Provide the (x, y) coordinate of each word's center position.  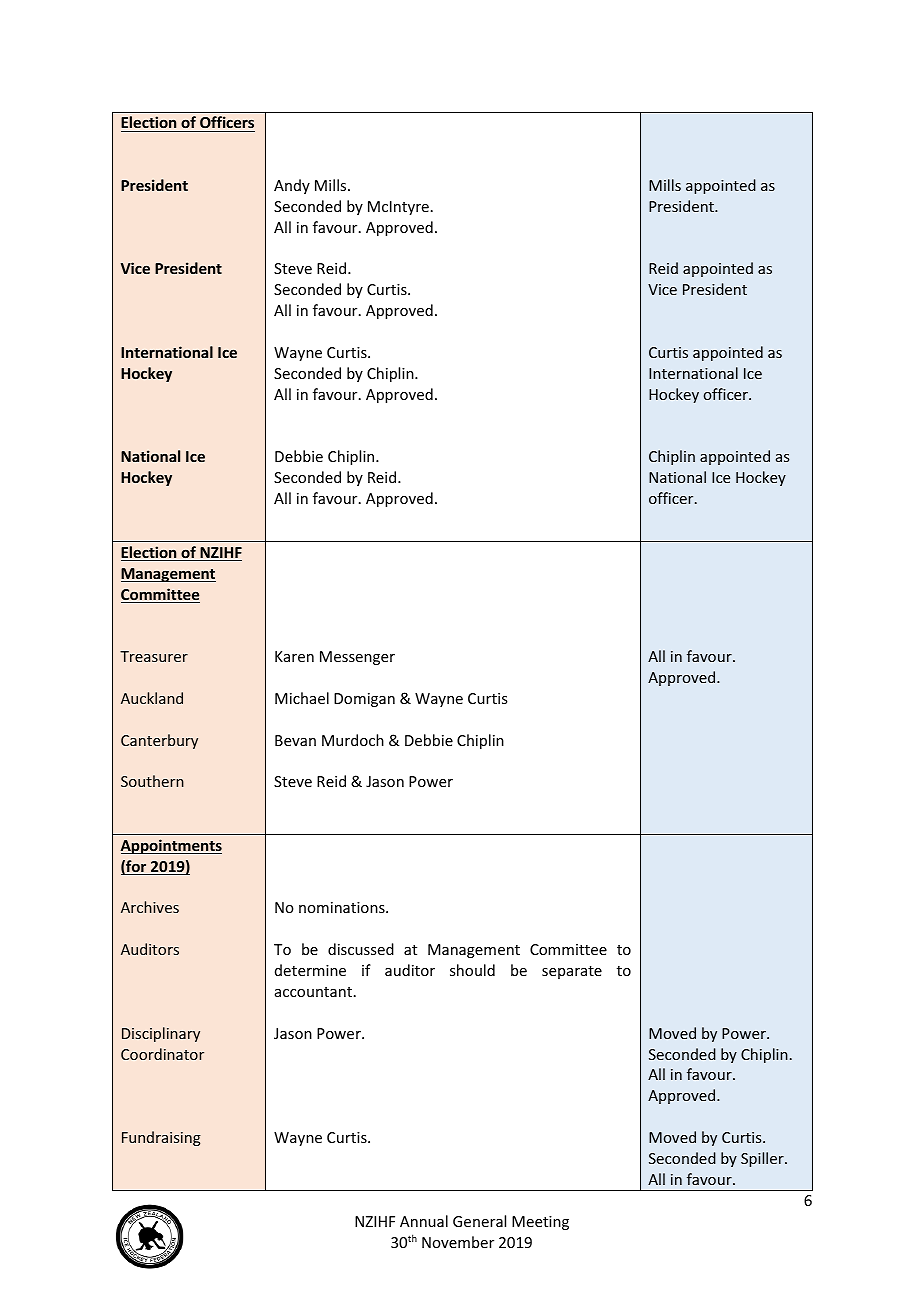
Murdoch (353, 740)
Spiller (763, 1159)
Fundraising (161, 1138)
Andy (292, 186)
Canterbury (159, 741)
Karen (294, 656)
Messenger (357, 658)
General (479, 1221)
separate (572, 972)
